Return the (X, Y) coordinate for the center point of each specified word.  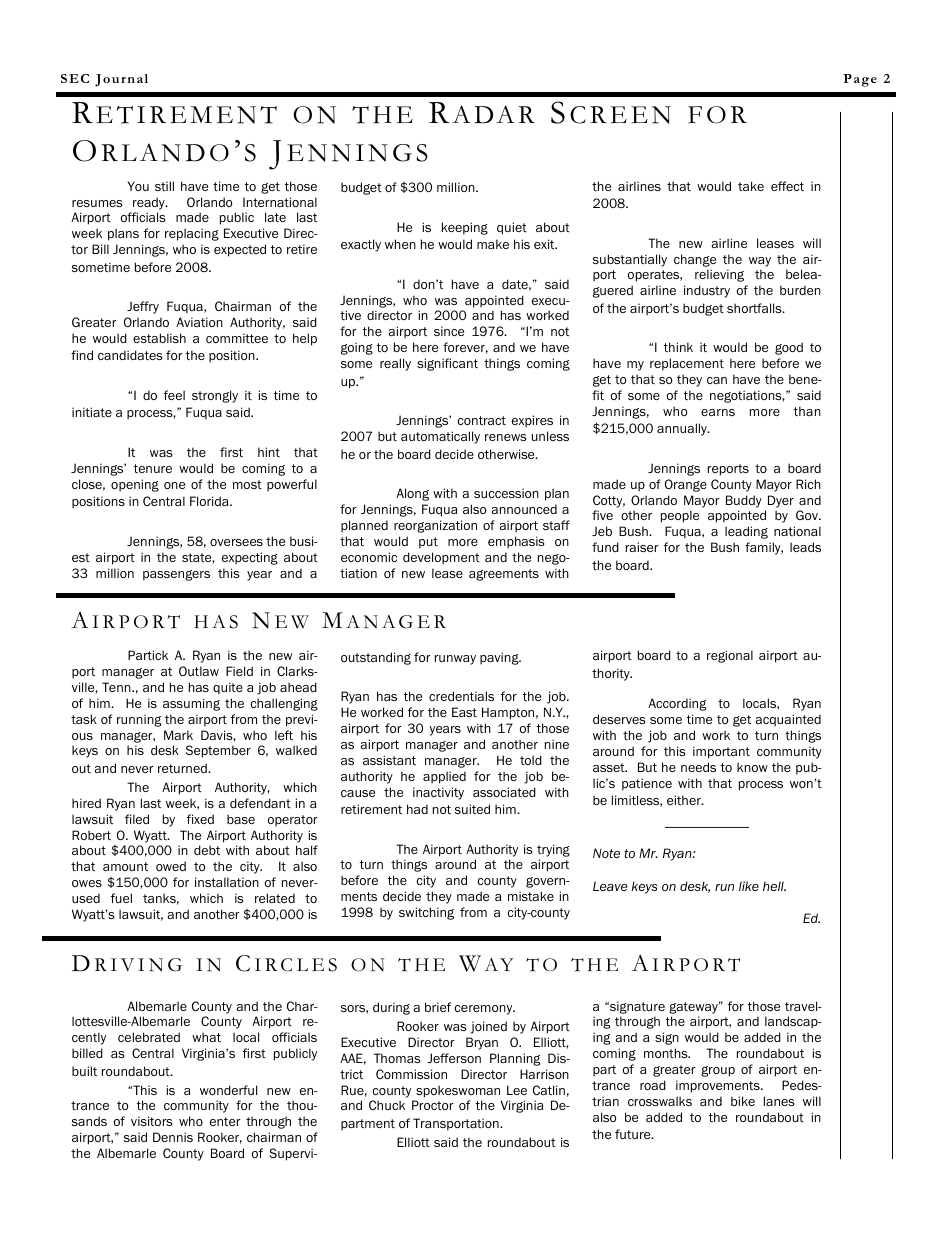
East (464, 712)
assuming (191, 704)
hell (774, 886)
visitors (152, 1121)
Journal (121, 80)
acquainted (788, 720)
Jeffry (143, 307)
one (174, 485)
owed (171, 866)
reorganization (435, 526)
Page (860, 80)
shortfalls (755, 308)
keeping (465, 228)
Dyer (781, 501)
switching (426, 913)
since (449, 331)
